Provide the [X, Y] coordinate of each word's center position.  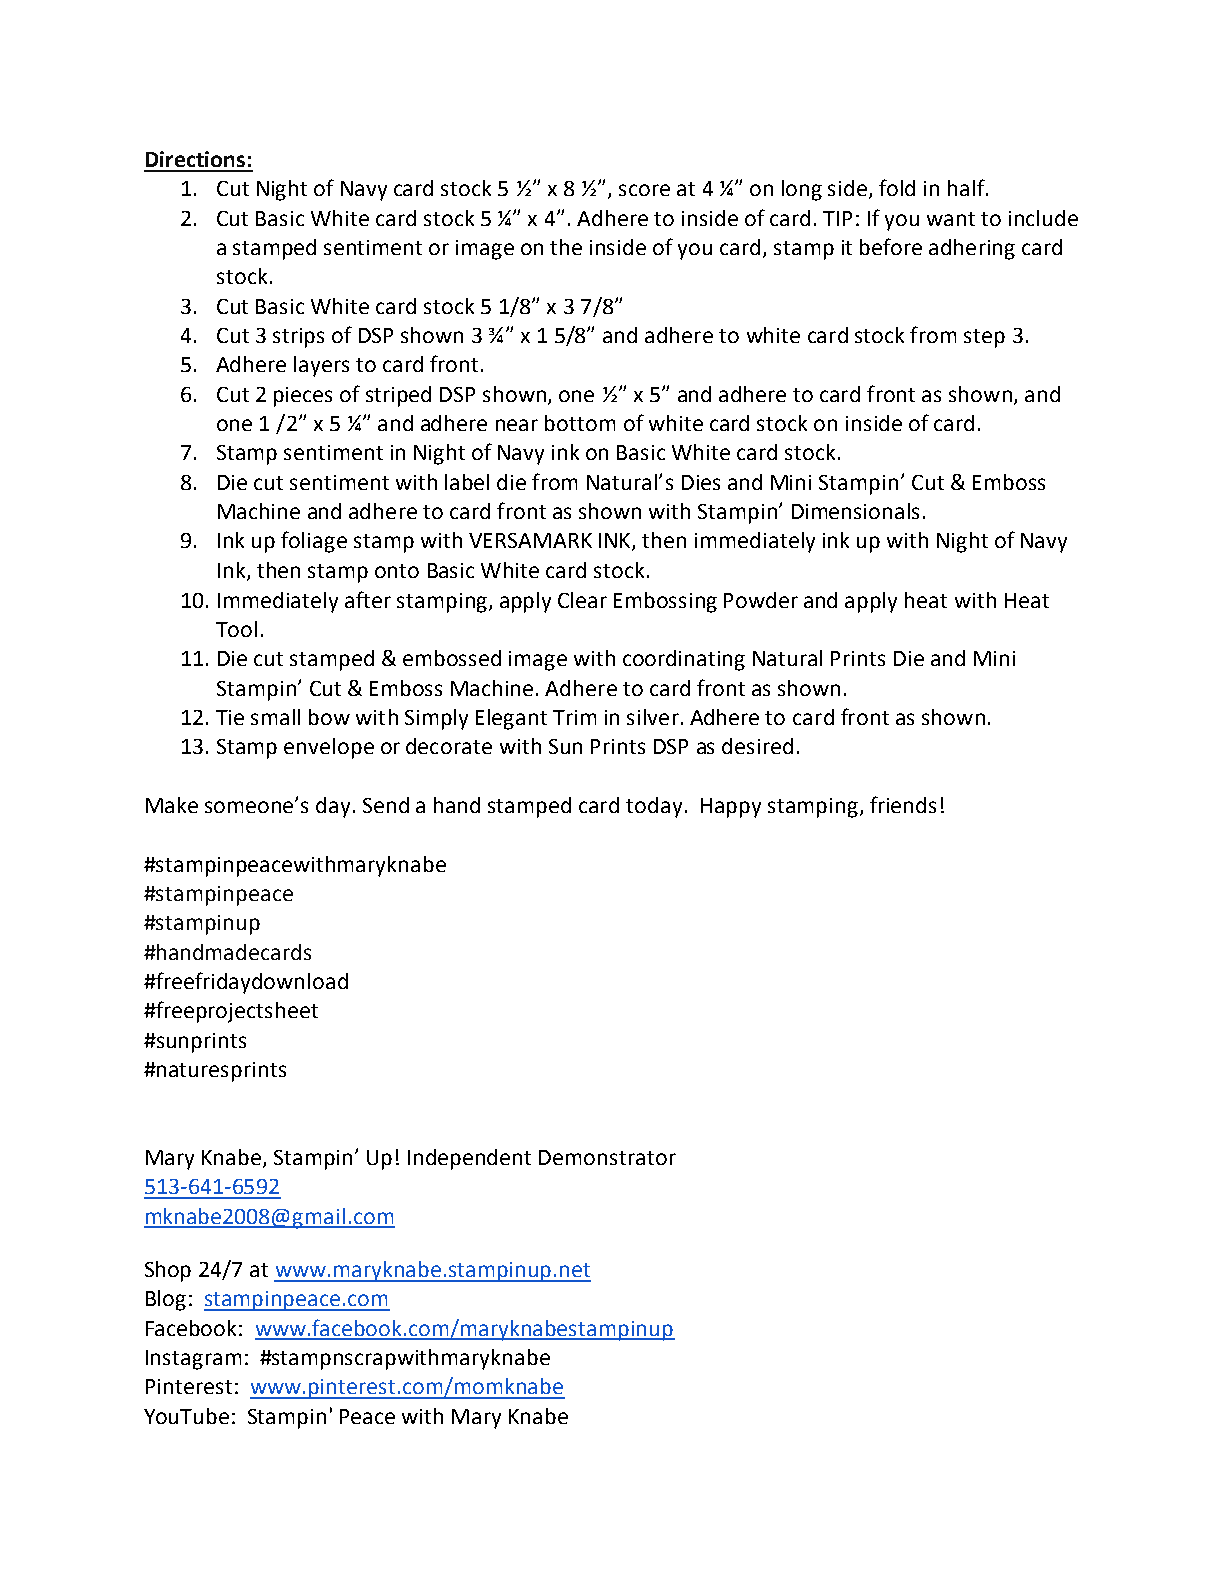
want [951, 219]
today [654, 807]
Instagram [193, 1360]
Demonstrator [607, 1157]
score [644, 190]
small [275, 717]
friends [903, 804]
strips [298, 338]
